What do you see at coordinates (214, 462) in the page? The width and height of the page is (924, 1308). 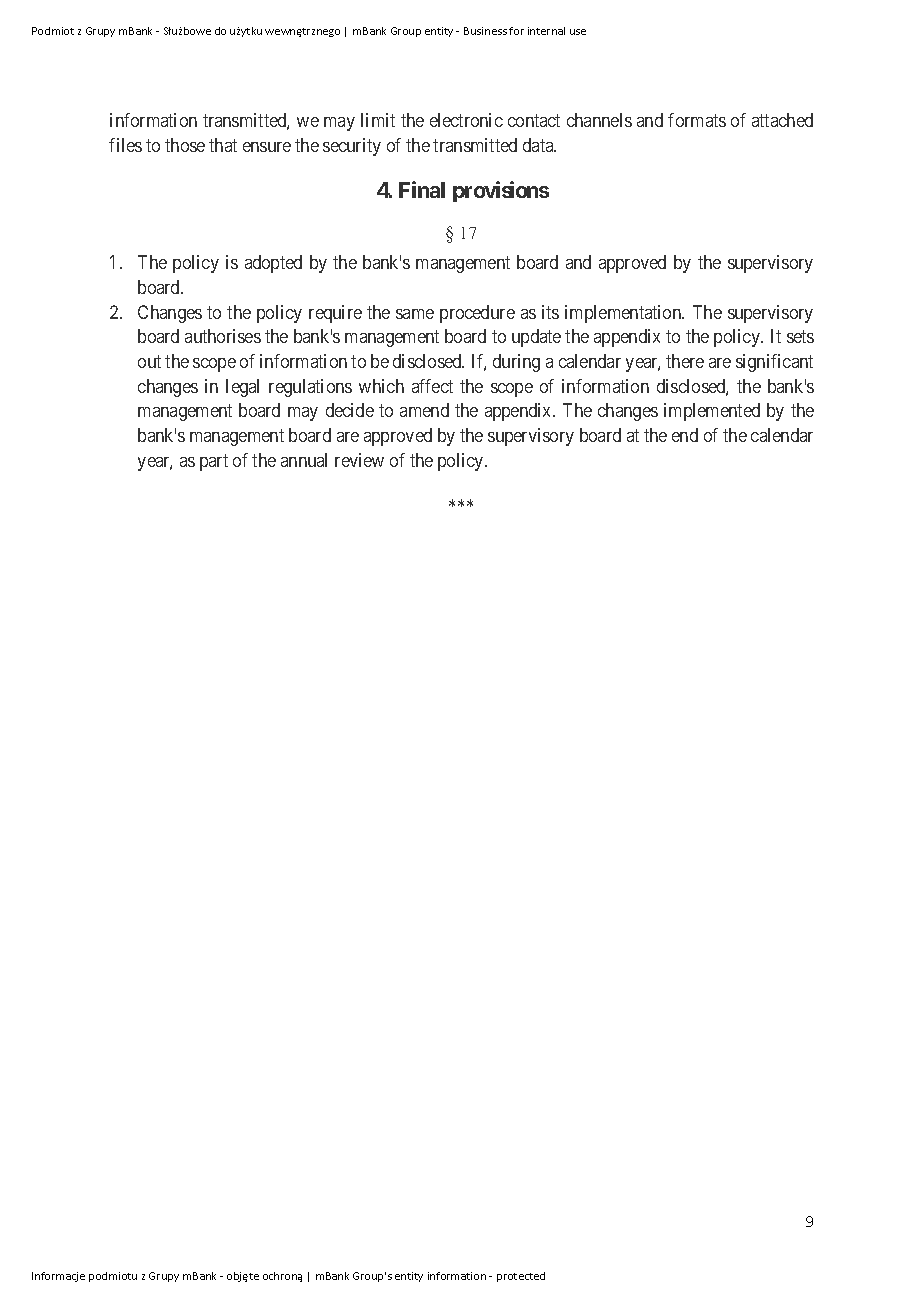 I see `part` at bounding box center [214, 462].
